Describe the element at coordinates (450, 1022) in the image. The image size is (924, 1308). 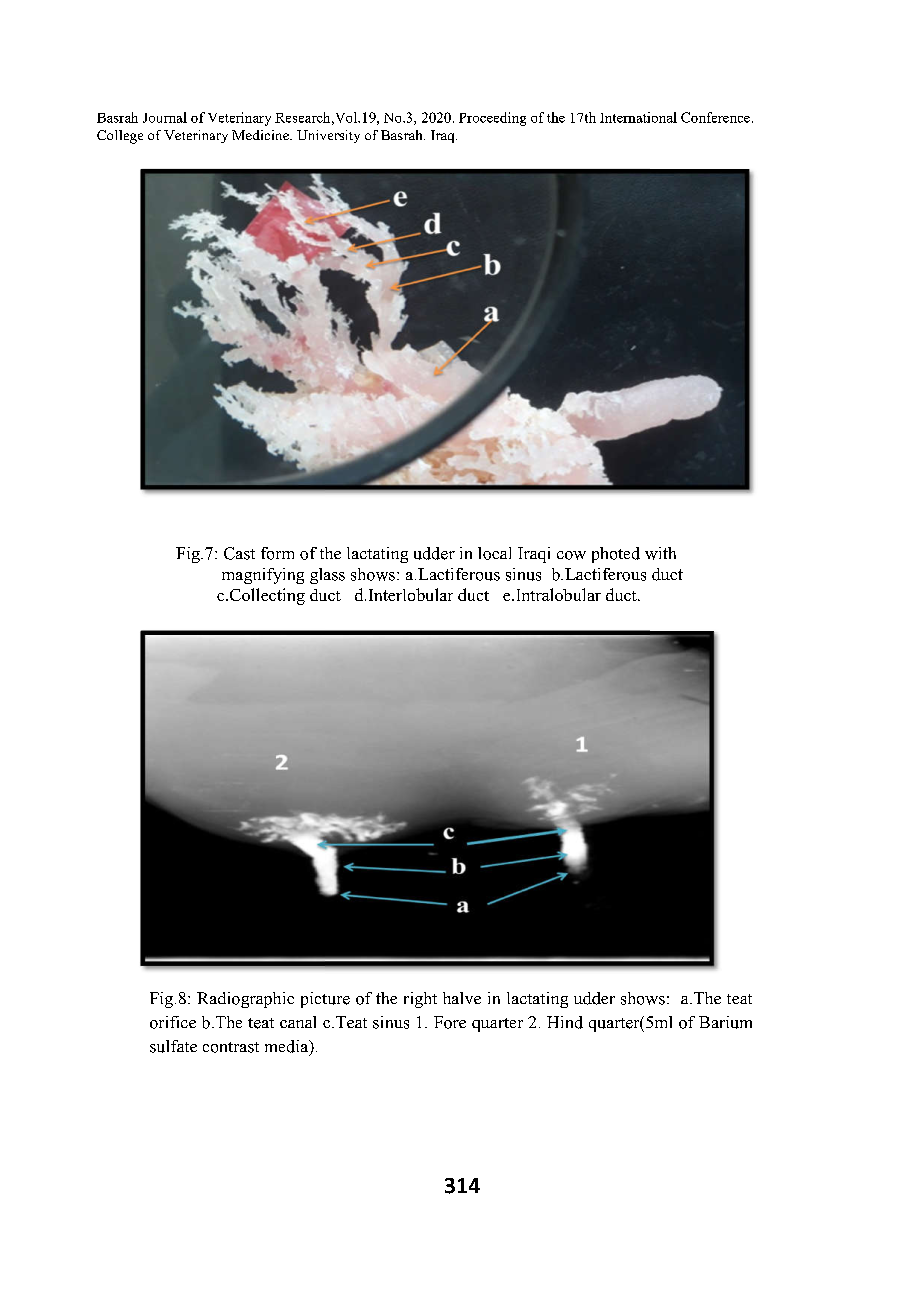
I see `Fore` at that location.
